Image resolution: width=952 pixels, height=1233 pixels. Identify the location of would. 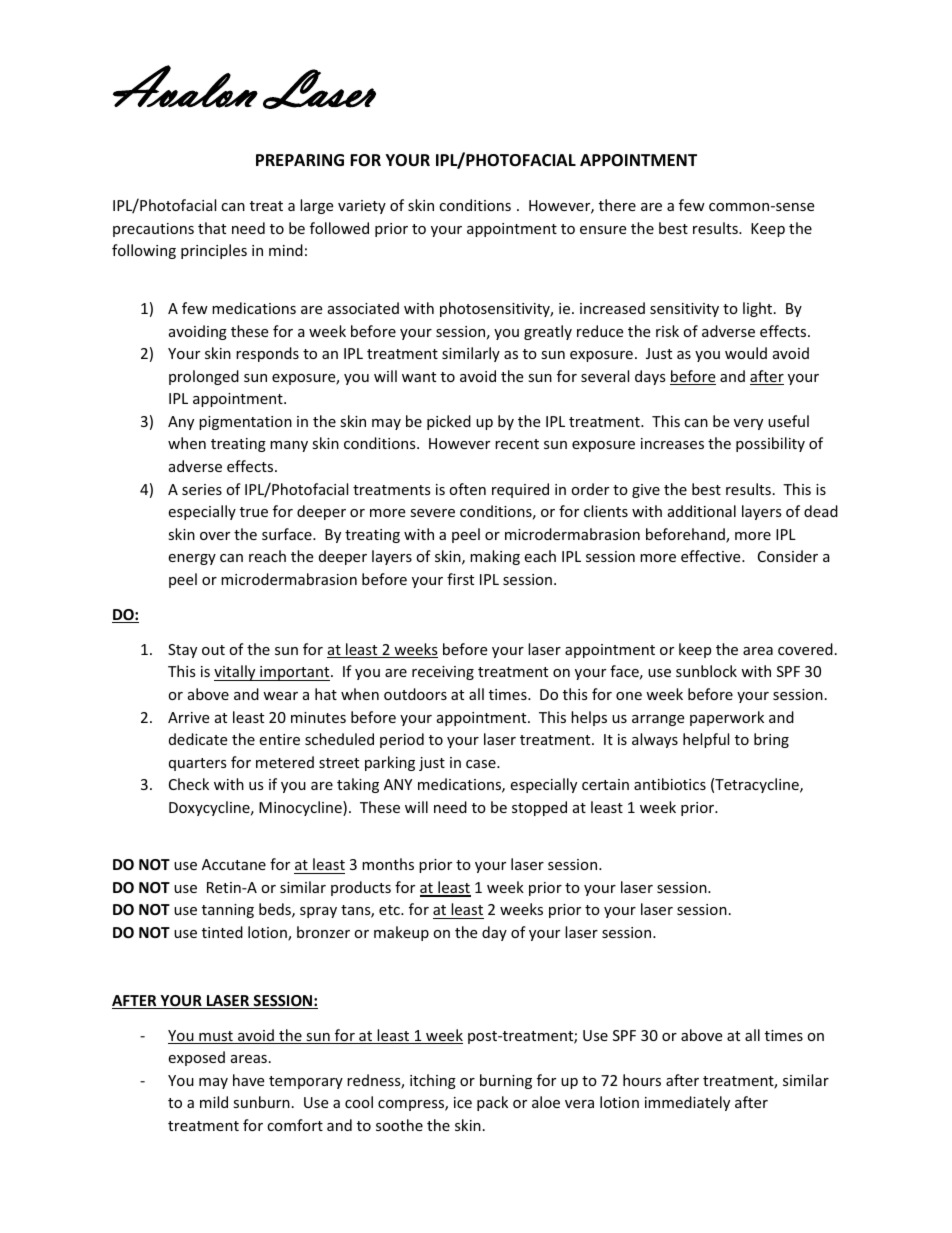
(746, 353).
